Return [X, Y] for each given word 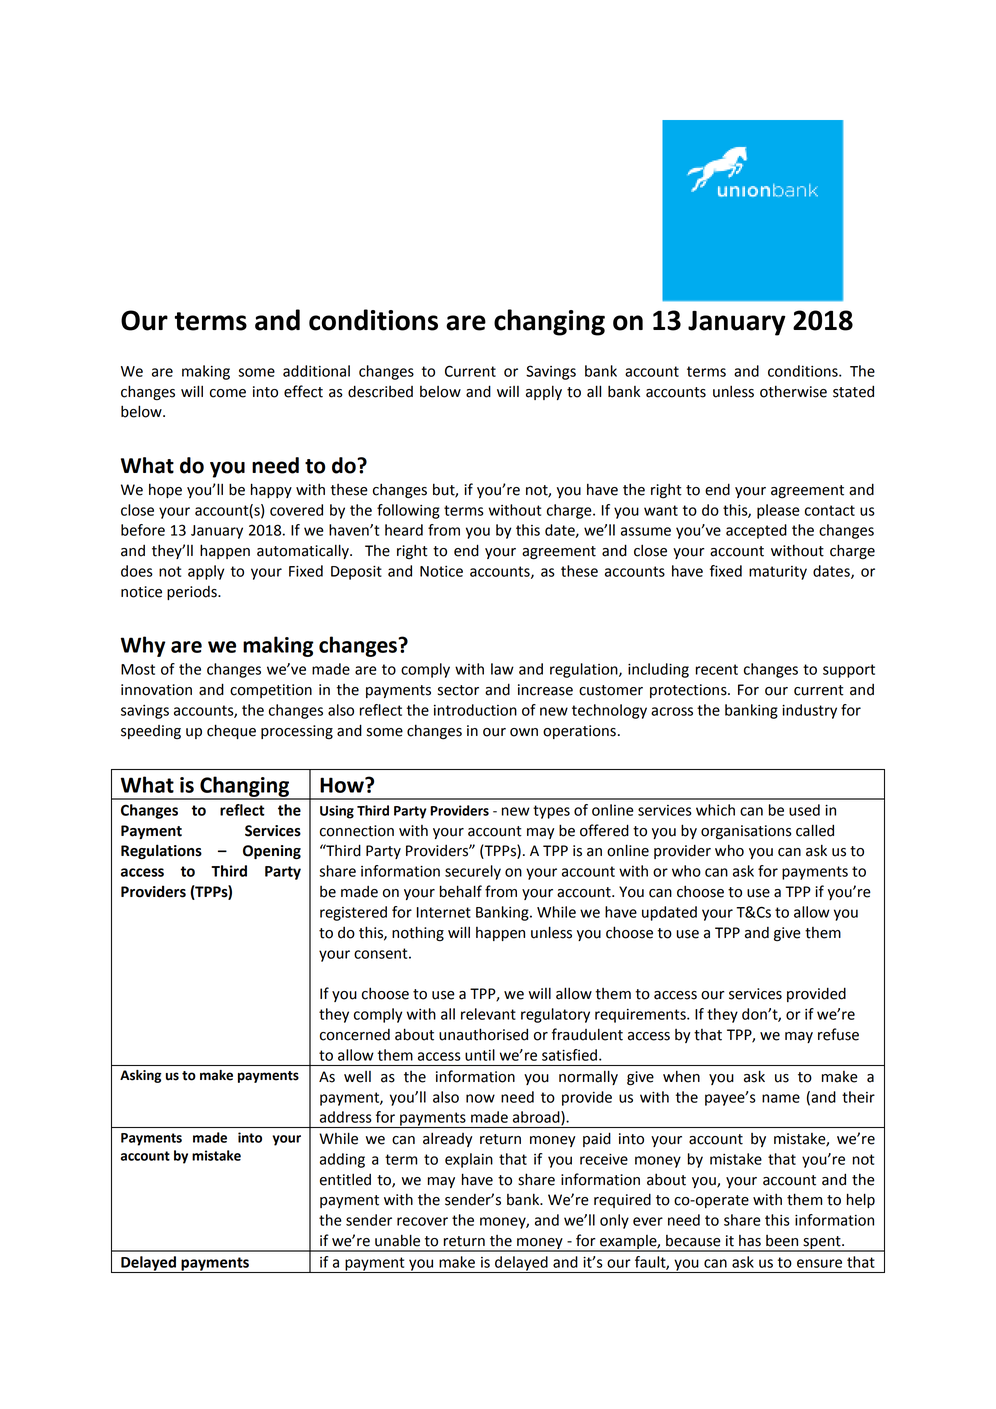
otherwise [793, 391]
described [380, 391]
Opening [272, 852]
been [782, 1241]
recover [422, 1221]
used [804, 810]
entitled [345, 1179]
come [228, 393]
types [551, 812]
